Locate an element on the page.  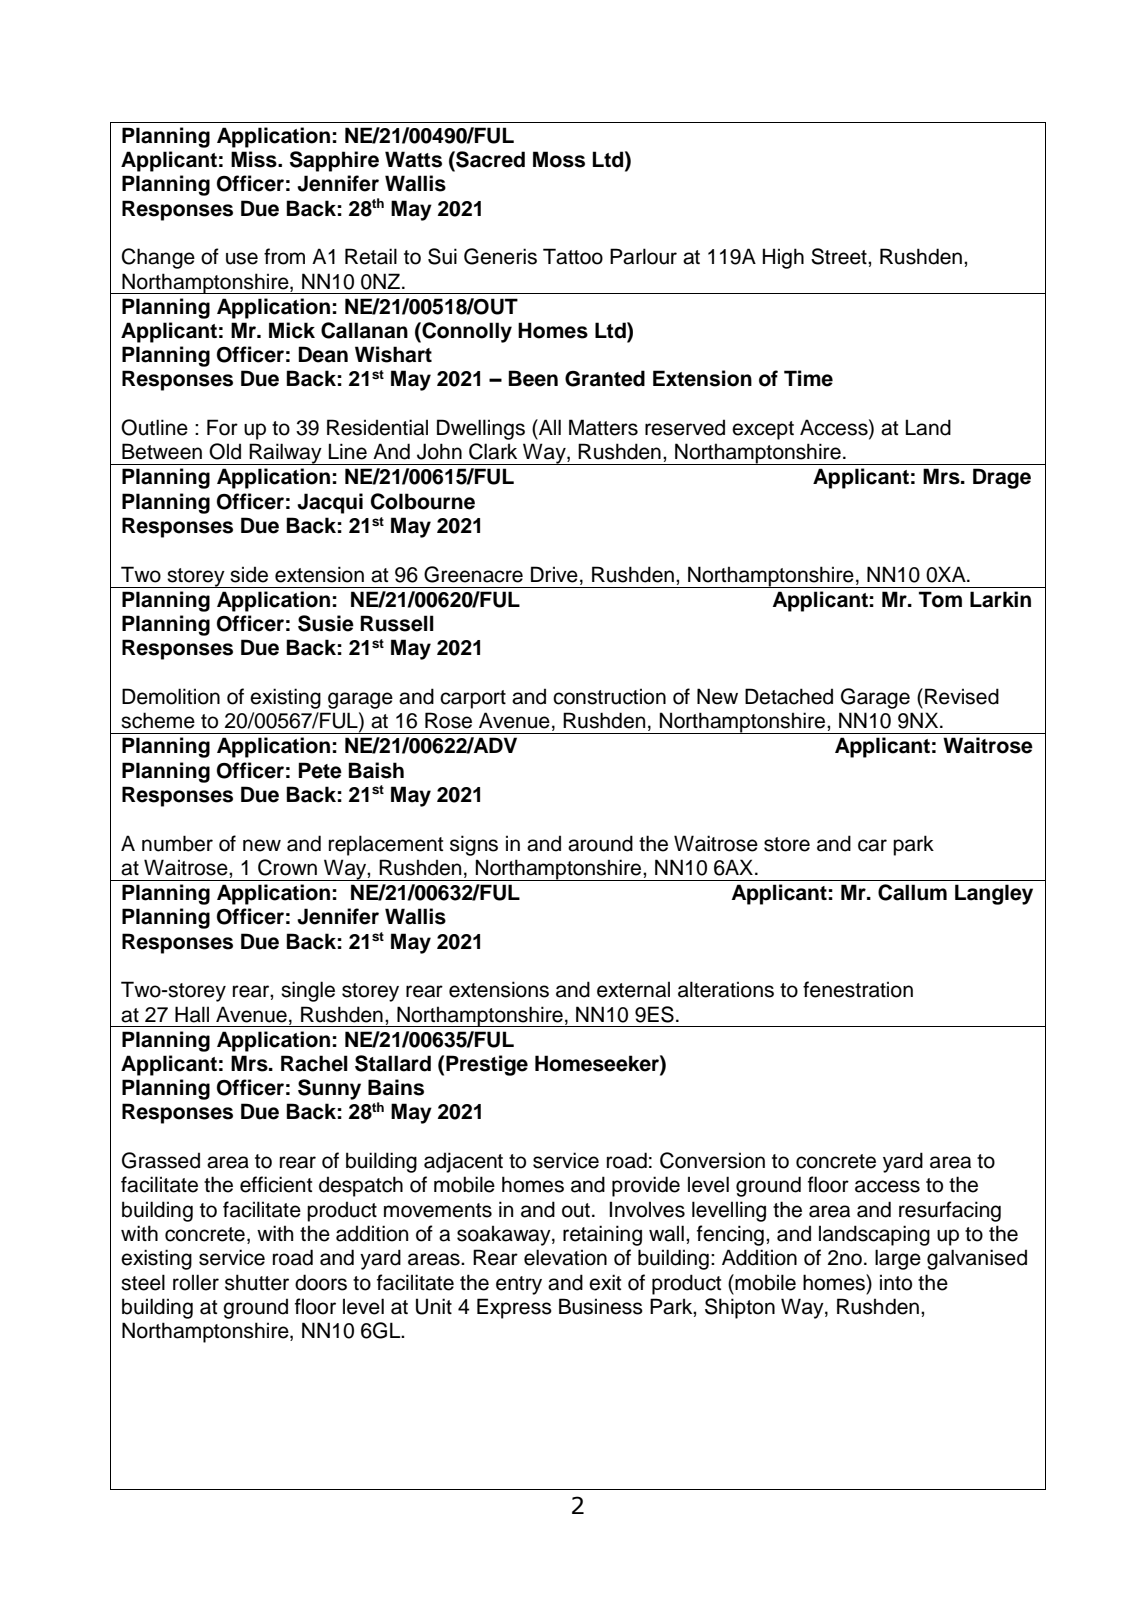
elevation is located at coordinates (565, 1257).
